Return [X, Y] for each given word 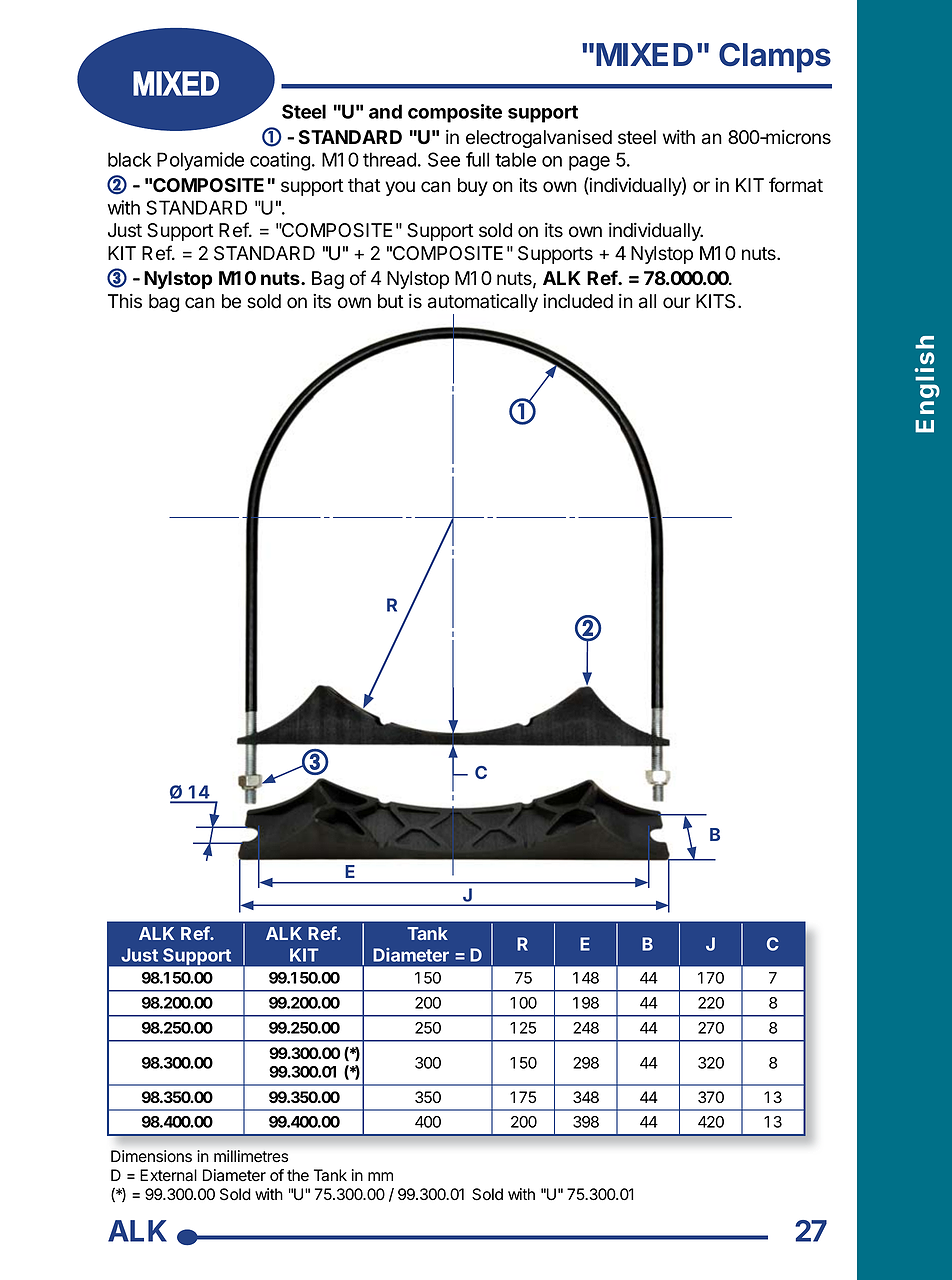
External [168, 1175]
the [298, 1175]
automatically [483, 304]
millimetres [251, 1156]
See [444, 159]
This [125, 301]
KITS [717, 301]
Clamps [775, 58]
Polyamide [200, 161]
